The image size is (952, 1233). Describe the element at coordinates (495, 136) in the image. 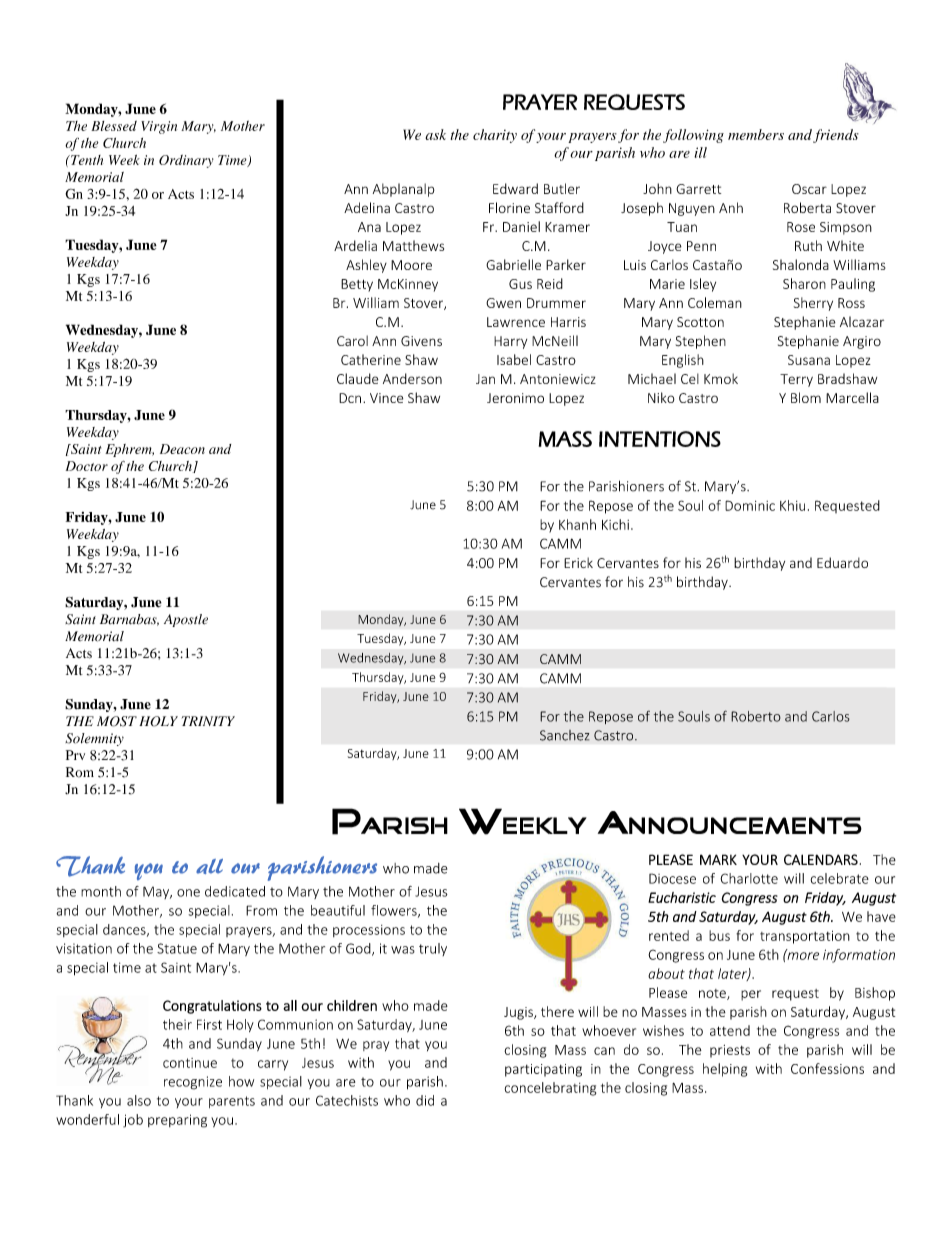

I see `charity` at that location.
